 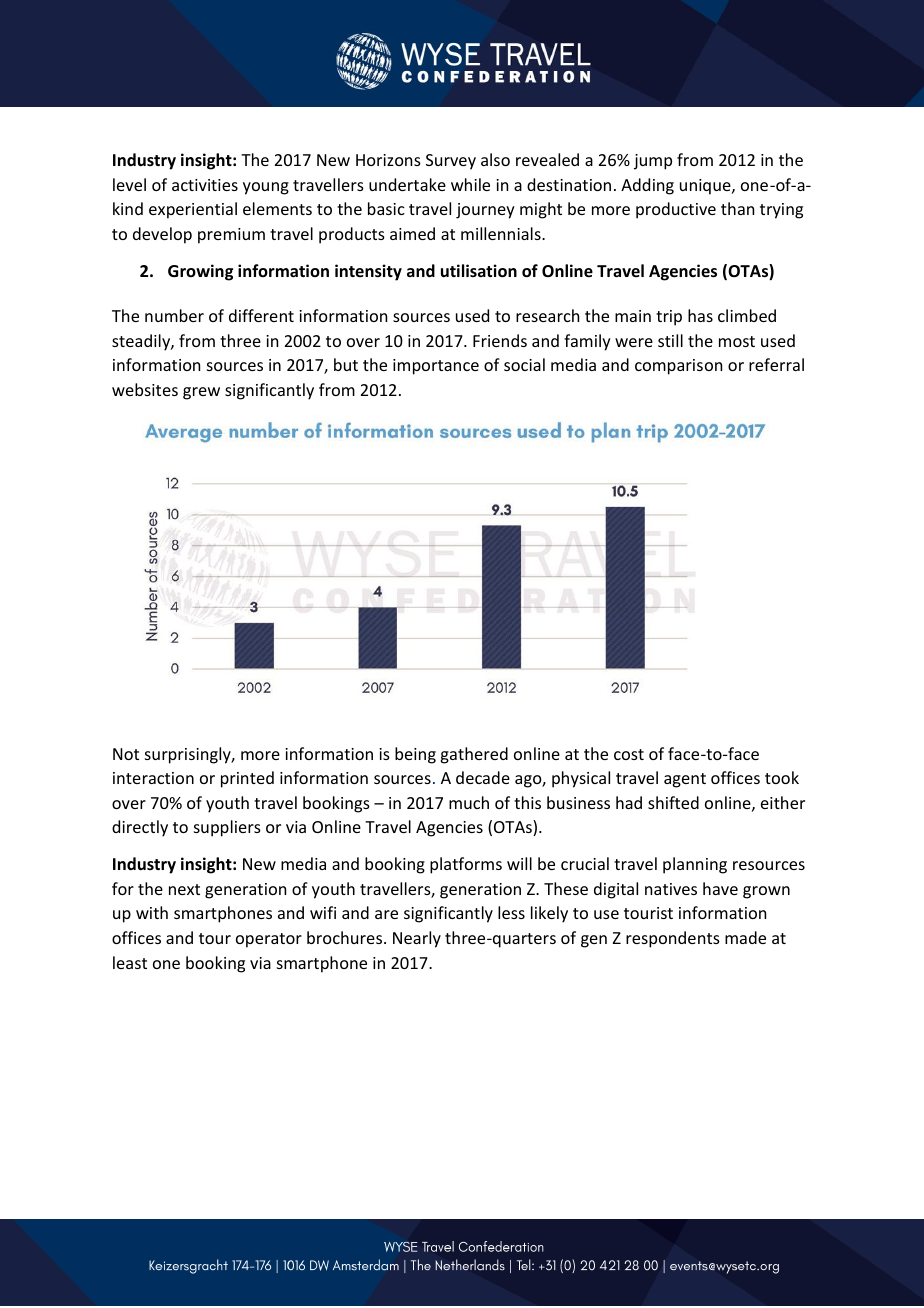 I want to click on Nearly, so click(x=417, y=939).
